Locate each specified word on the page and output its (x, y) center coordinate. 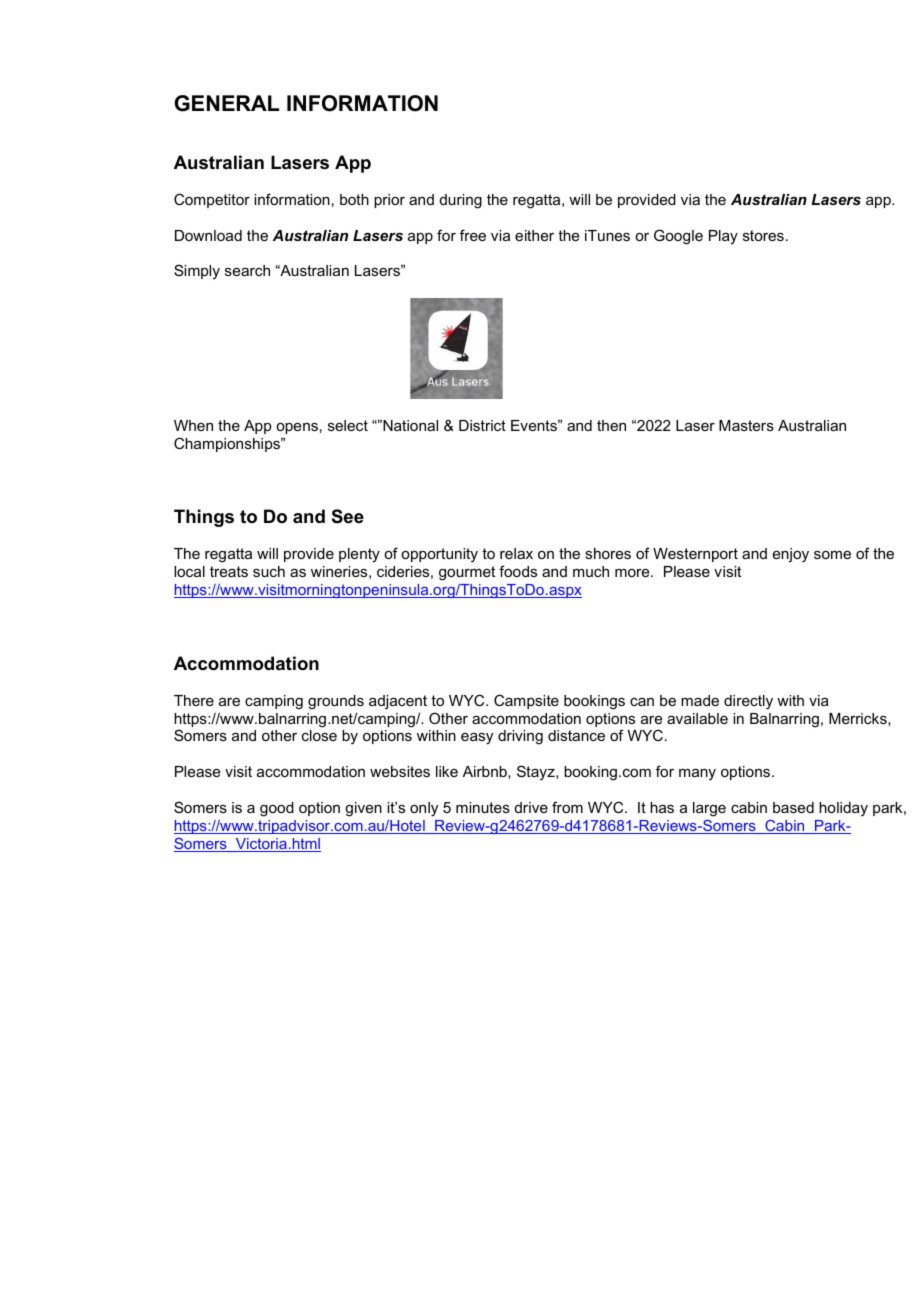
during (461, 201)
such (269, 571)
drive (531, 807)
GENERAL (227, 103)
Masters (746, 425)
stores (763, 235)
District (482, 425)
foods (518, 571)
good (277, 809)
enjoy (791, 555)
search (247, 270)
